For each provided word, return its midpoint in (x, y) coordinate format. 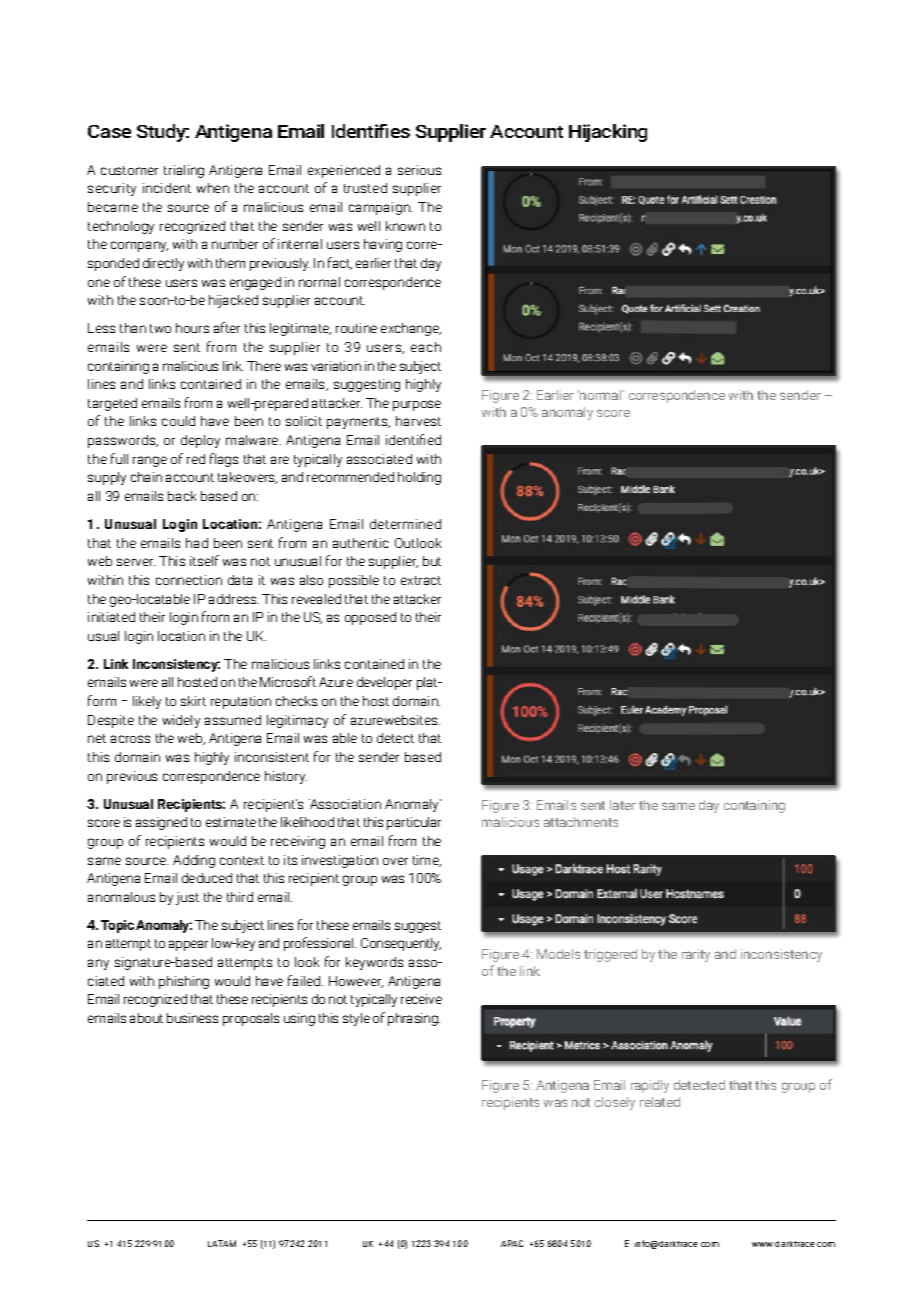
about (146, 1018)
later (623, 805)
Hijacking (608, 133)
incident (167, 188)
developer (384, 683)
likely (147, 702)
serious (419, 170)
